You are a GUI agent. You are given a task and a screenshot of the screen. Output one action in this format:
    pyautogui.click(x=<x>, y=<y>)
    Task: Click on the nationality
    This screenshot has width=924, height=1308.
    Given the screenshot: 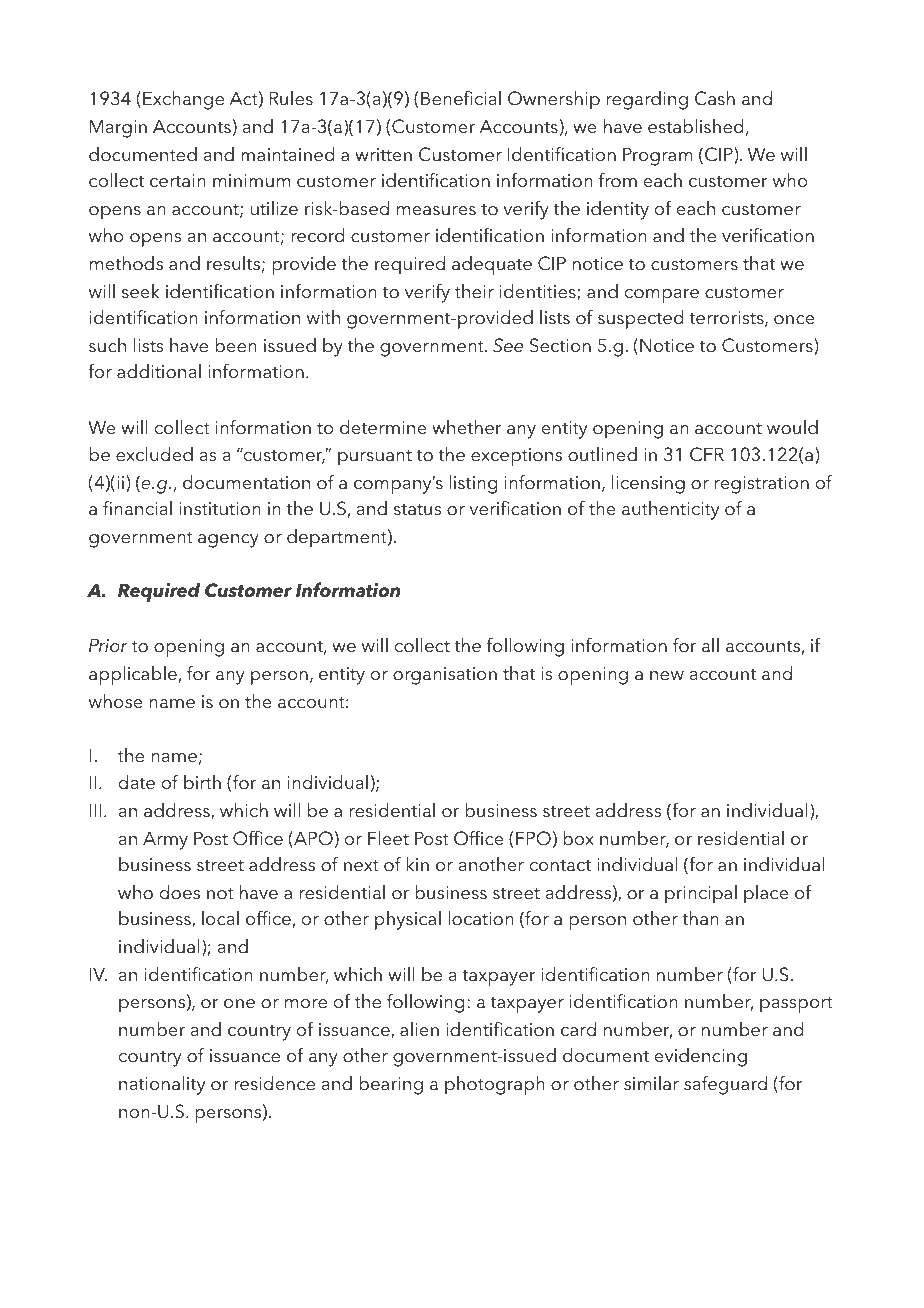 What is the action you would take?
    pyautogui.click(x=162, y=1085)
